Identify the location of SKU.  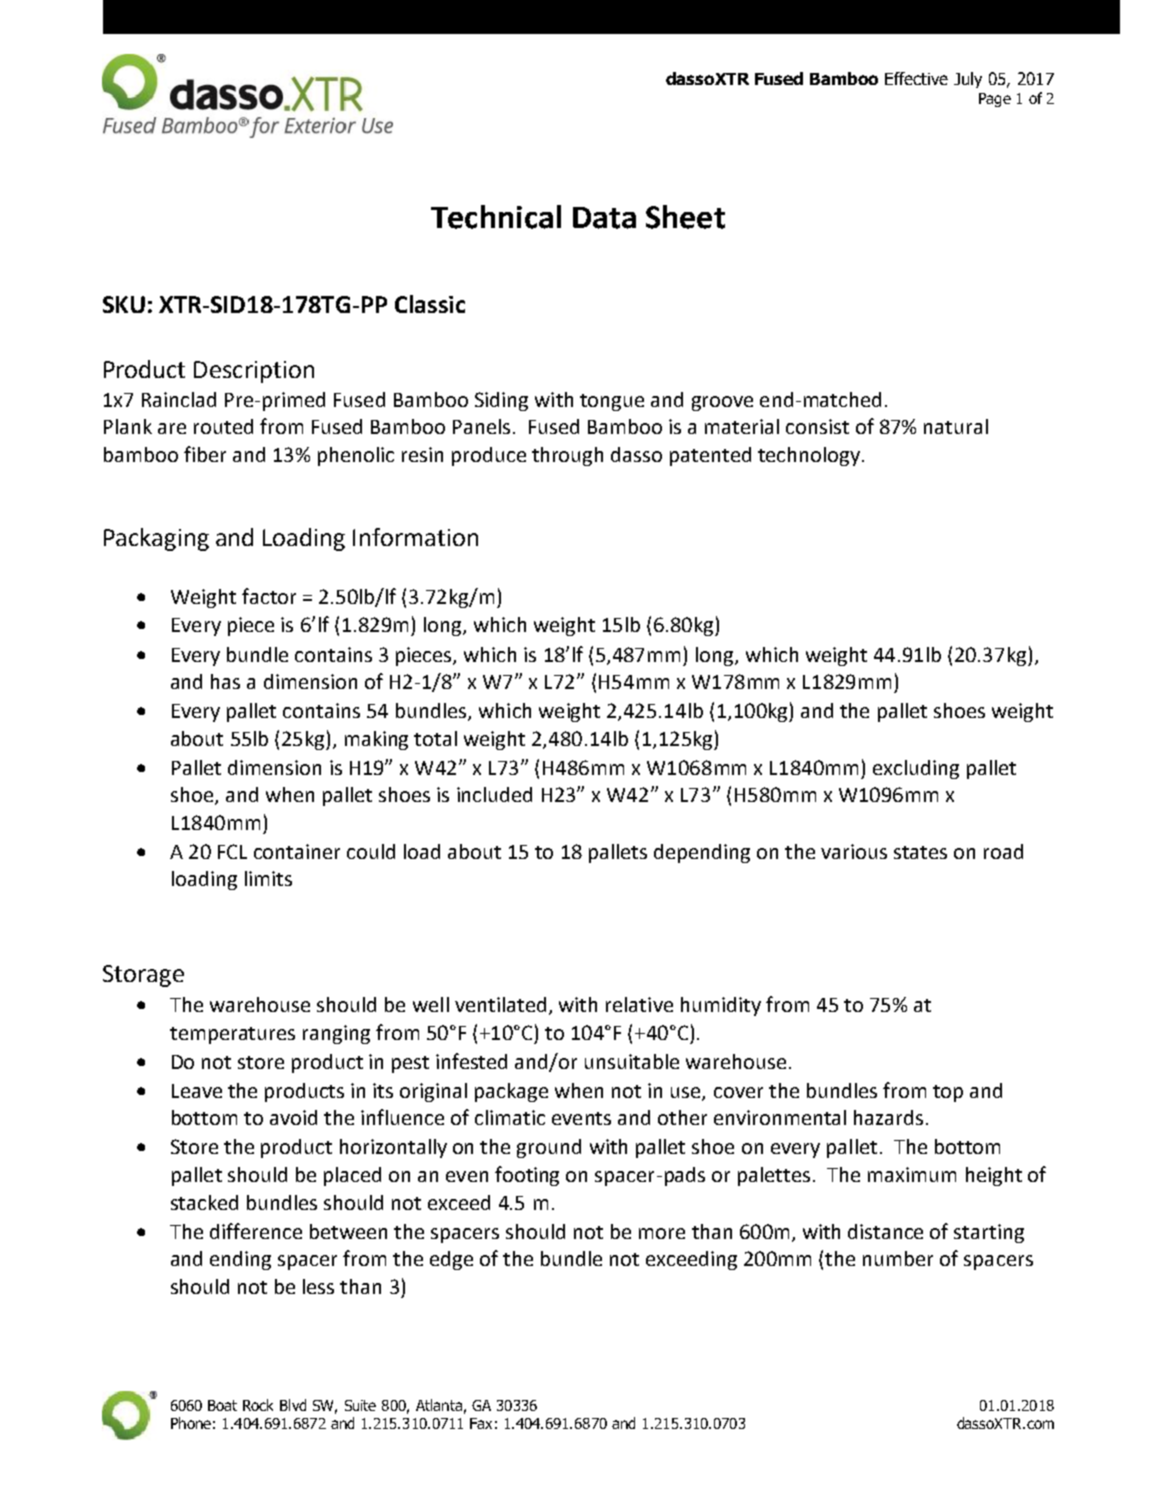
(124, 304).
